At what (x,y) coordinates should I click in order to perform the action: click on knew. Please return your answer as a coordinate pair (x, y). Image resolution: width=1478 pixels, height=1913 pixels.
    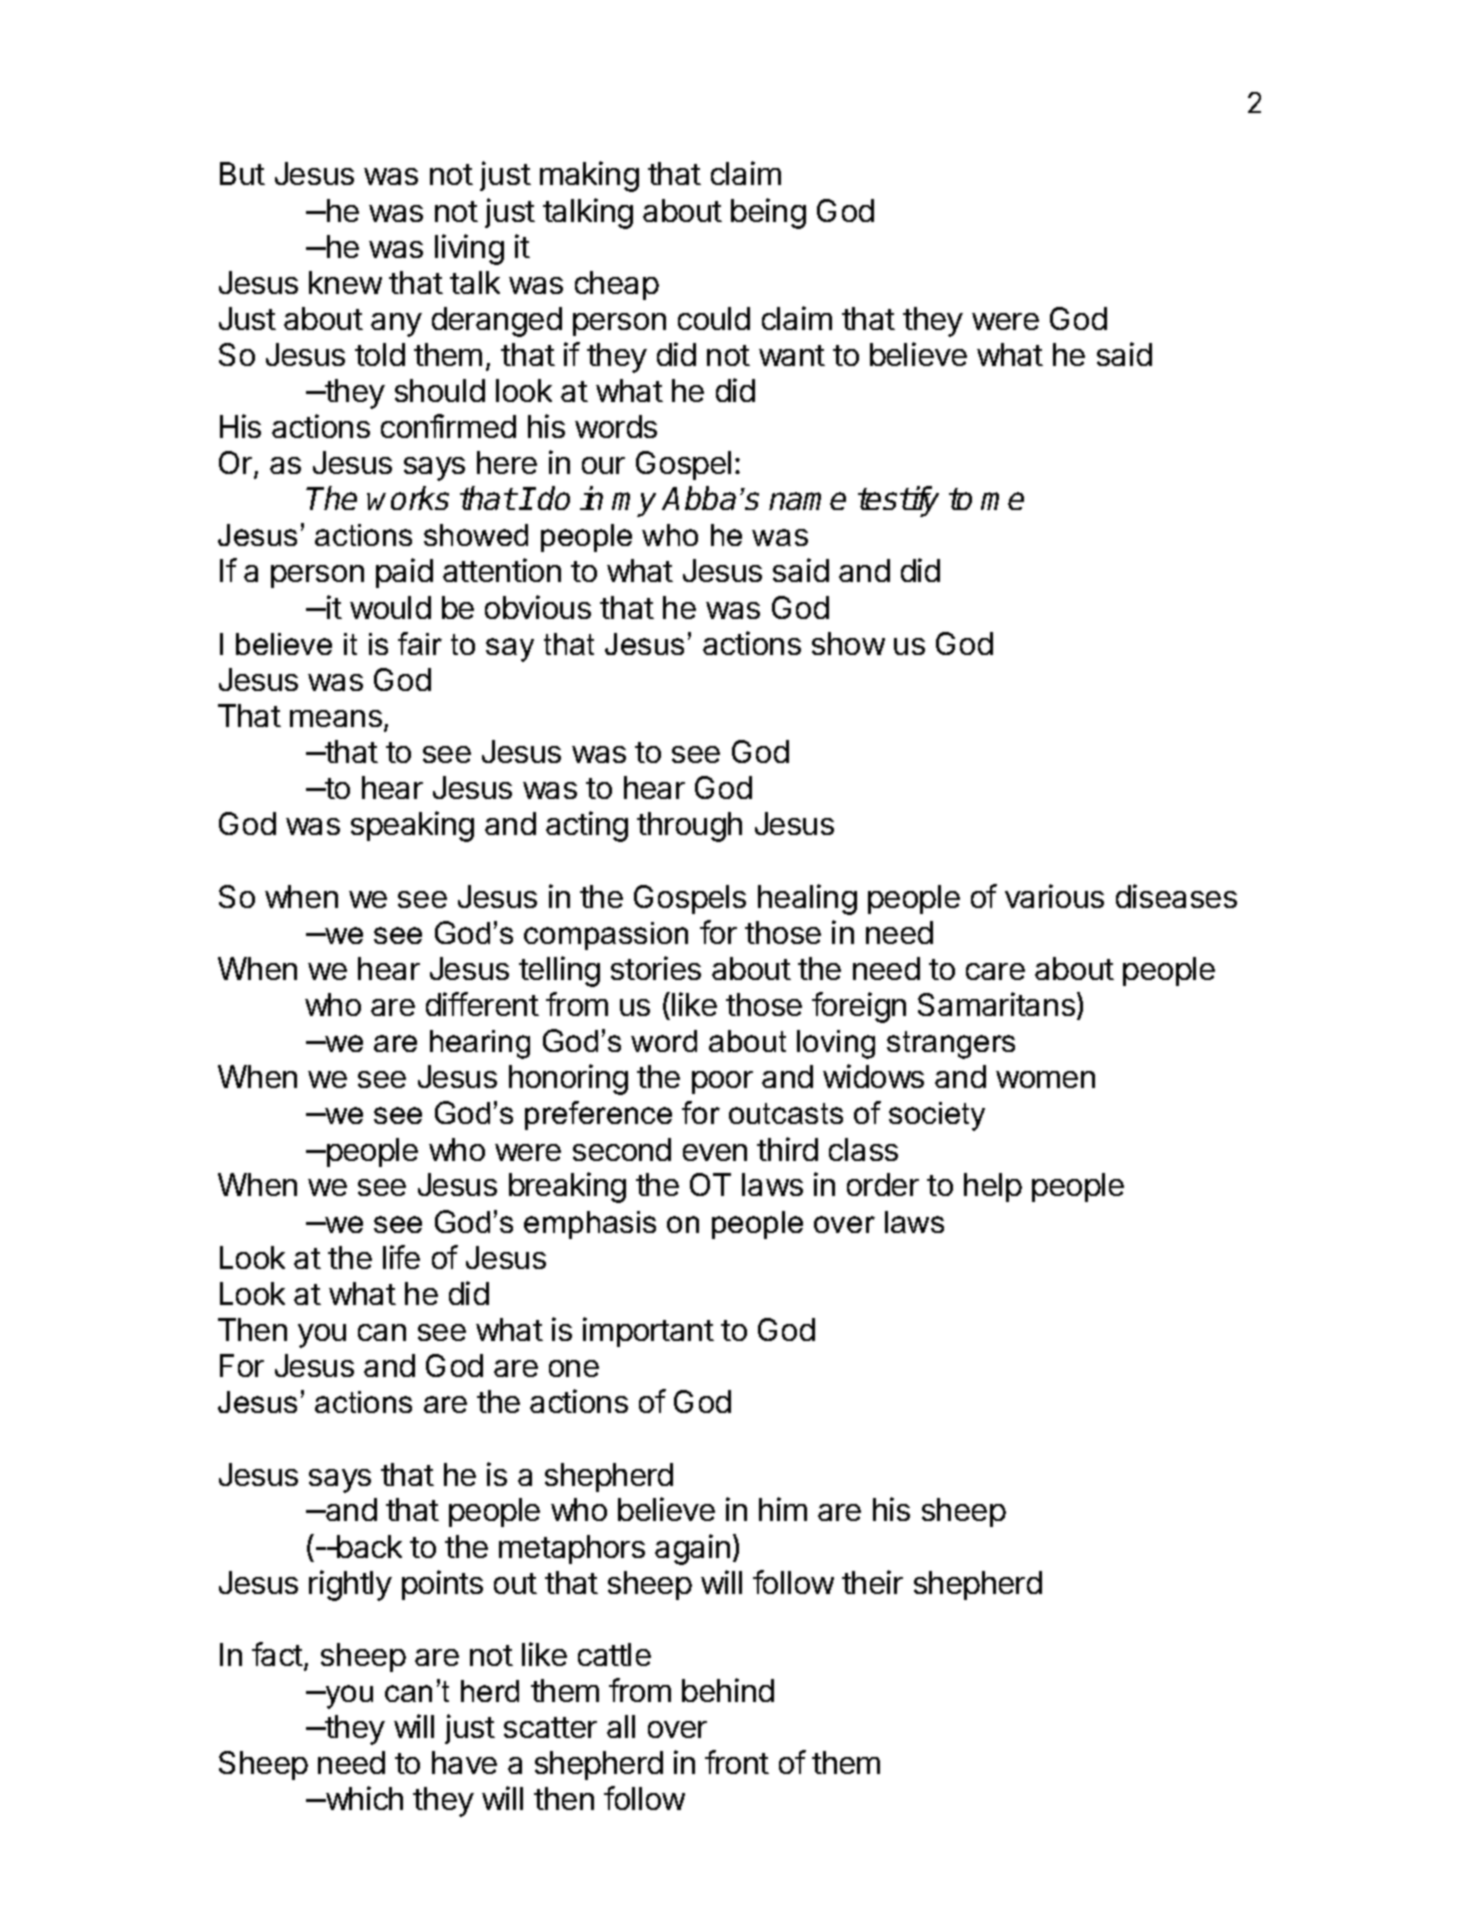
    Looking at the image, I should click on (345, 282).
